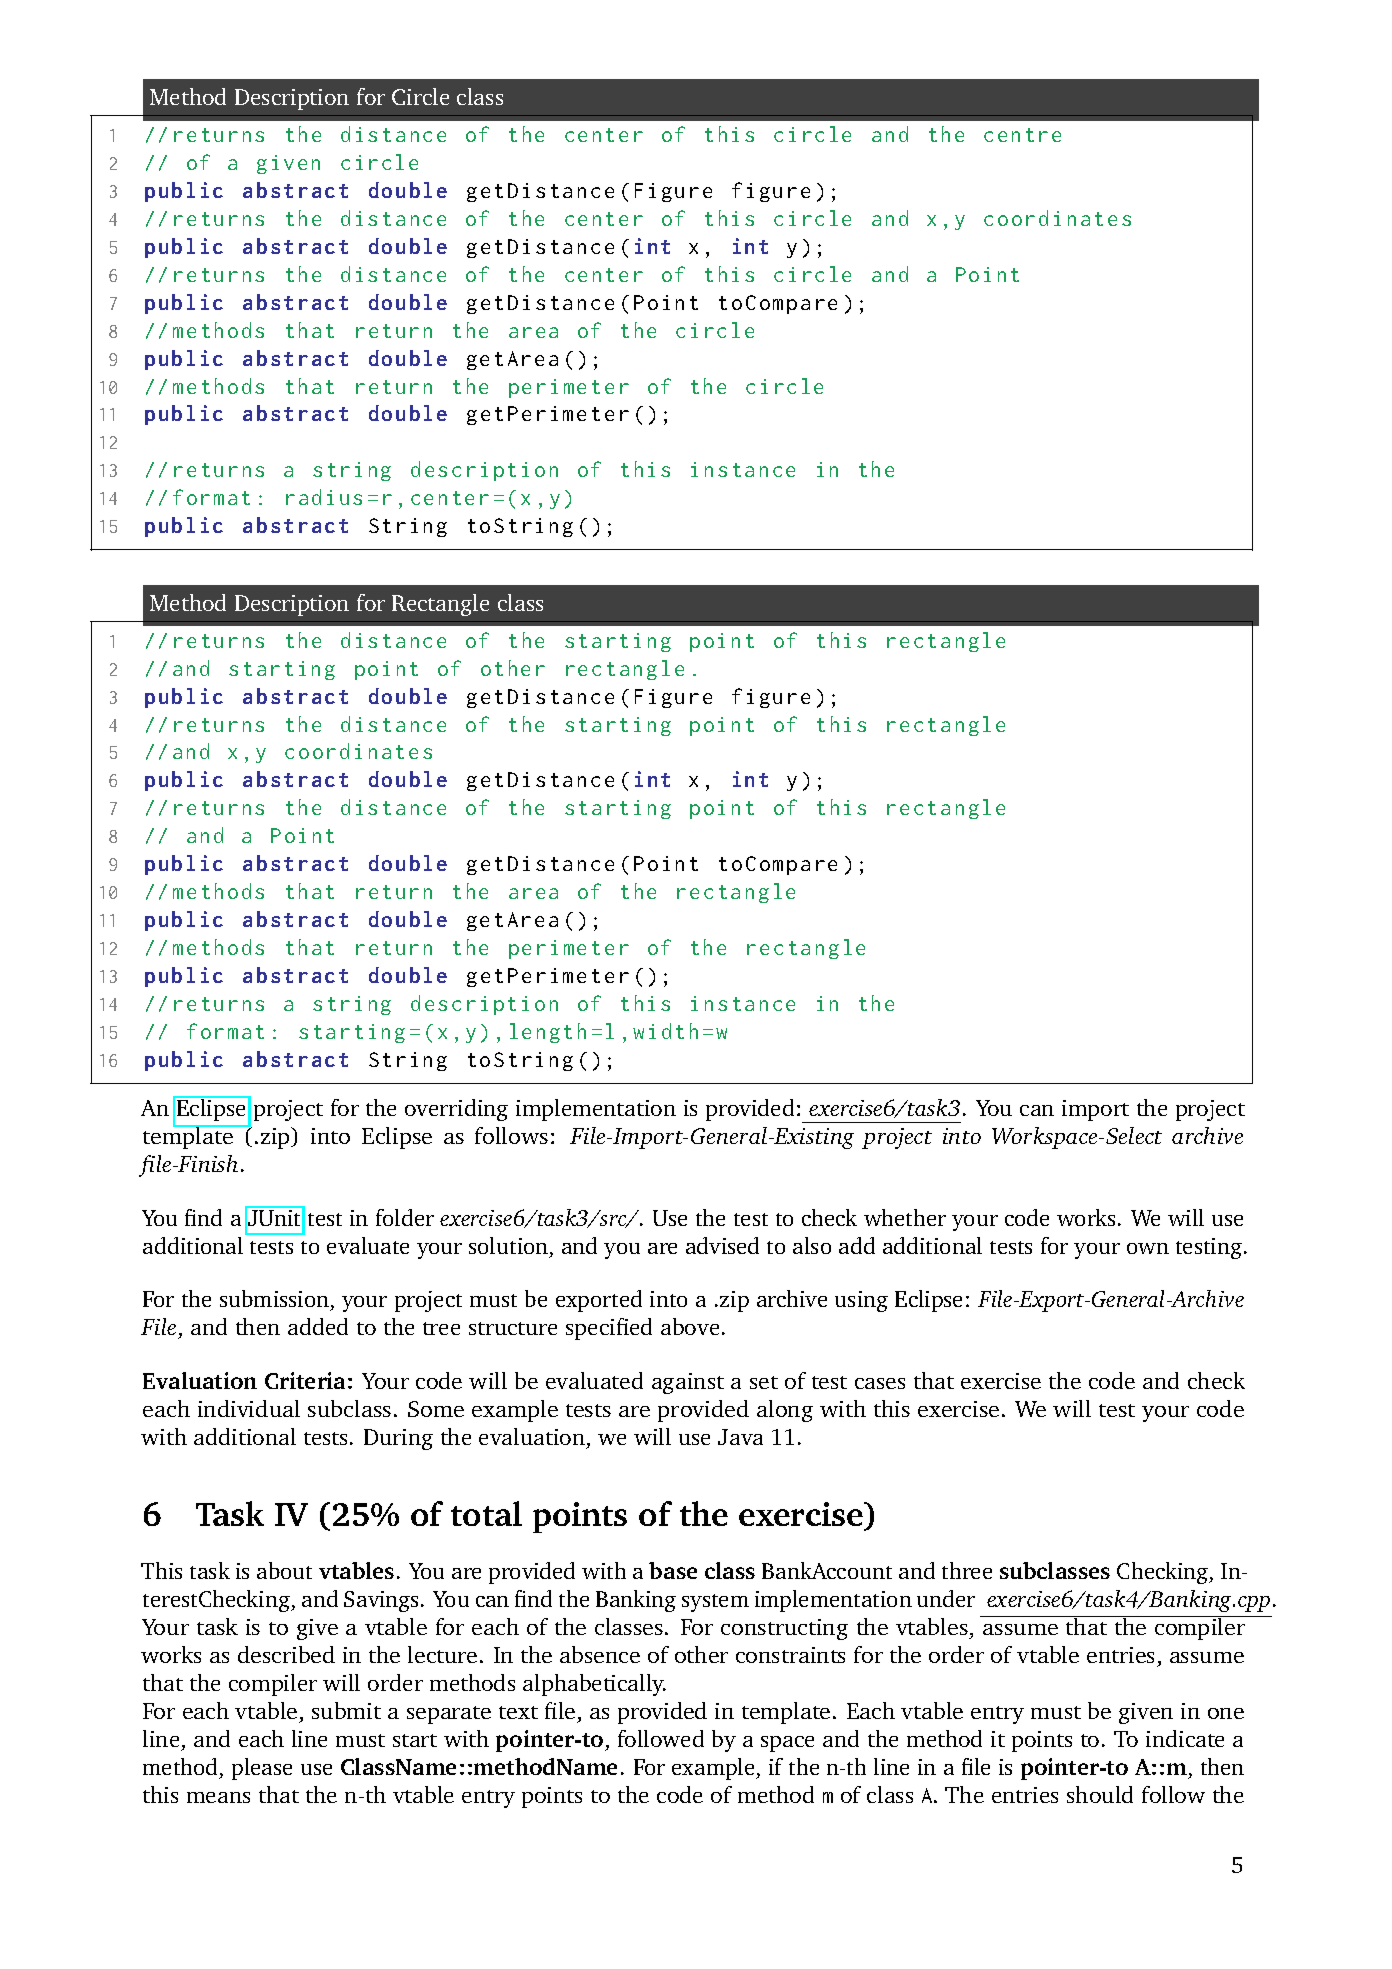  What do you see at coordinates (665, 1031) in the screenshot?
I see `width` at bounding box center [665, 1031].
